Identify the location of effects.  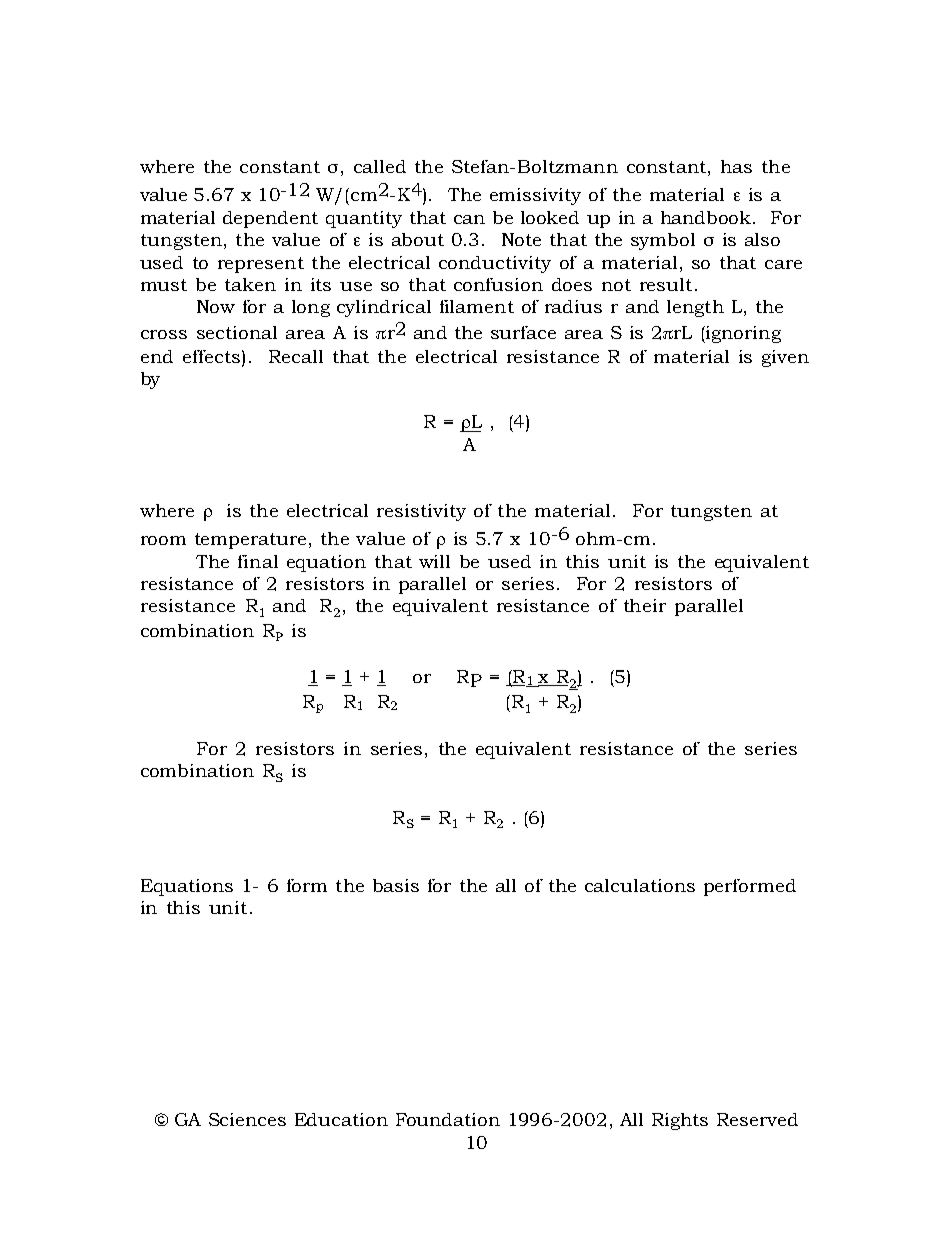
(211, 356).
